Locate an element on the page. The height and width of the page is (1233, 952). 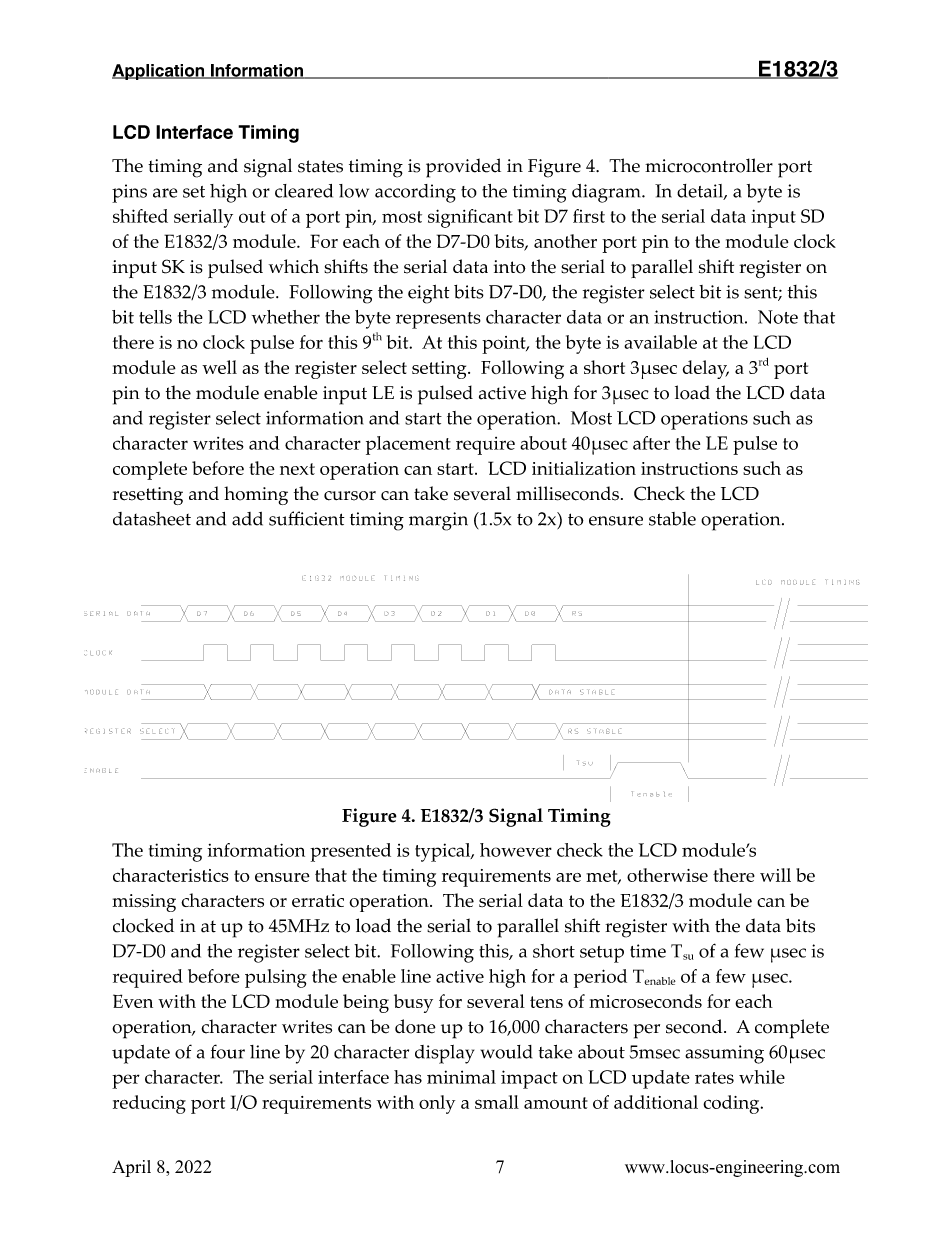
homing is located at coordinates (256, 495).
